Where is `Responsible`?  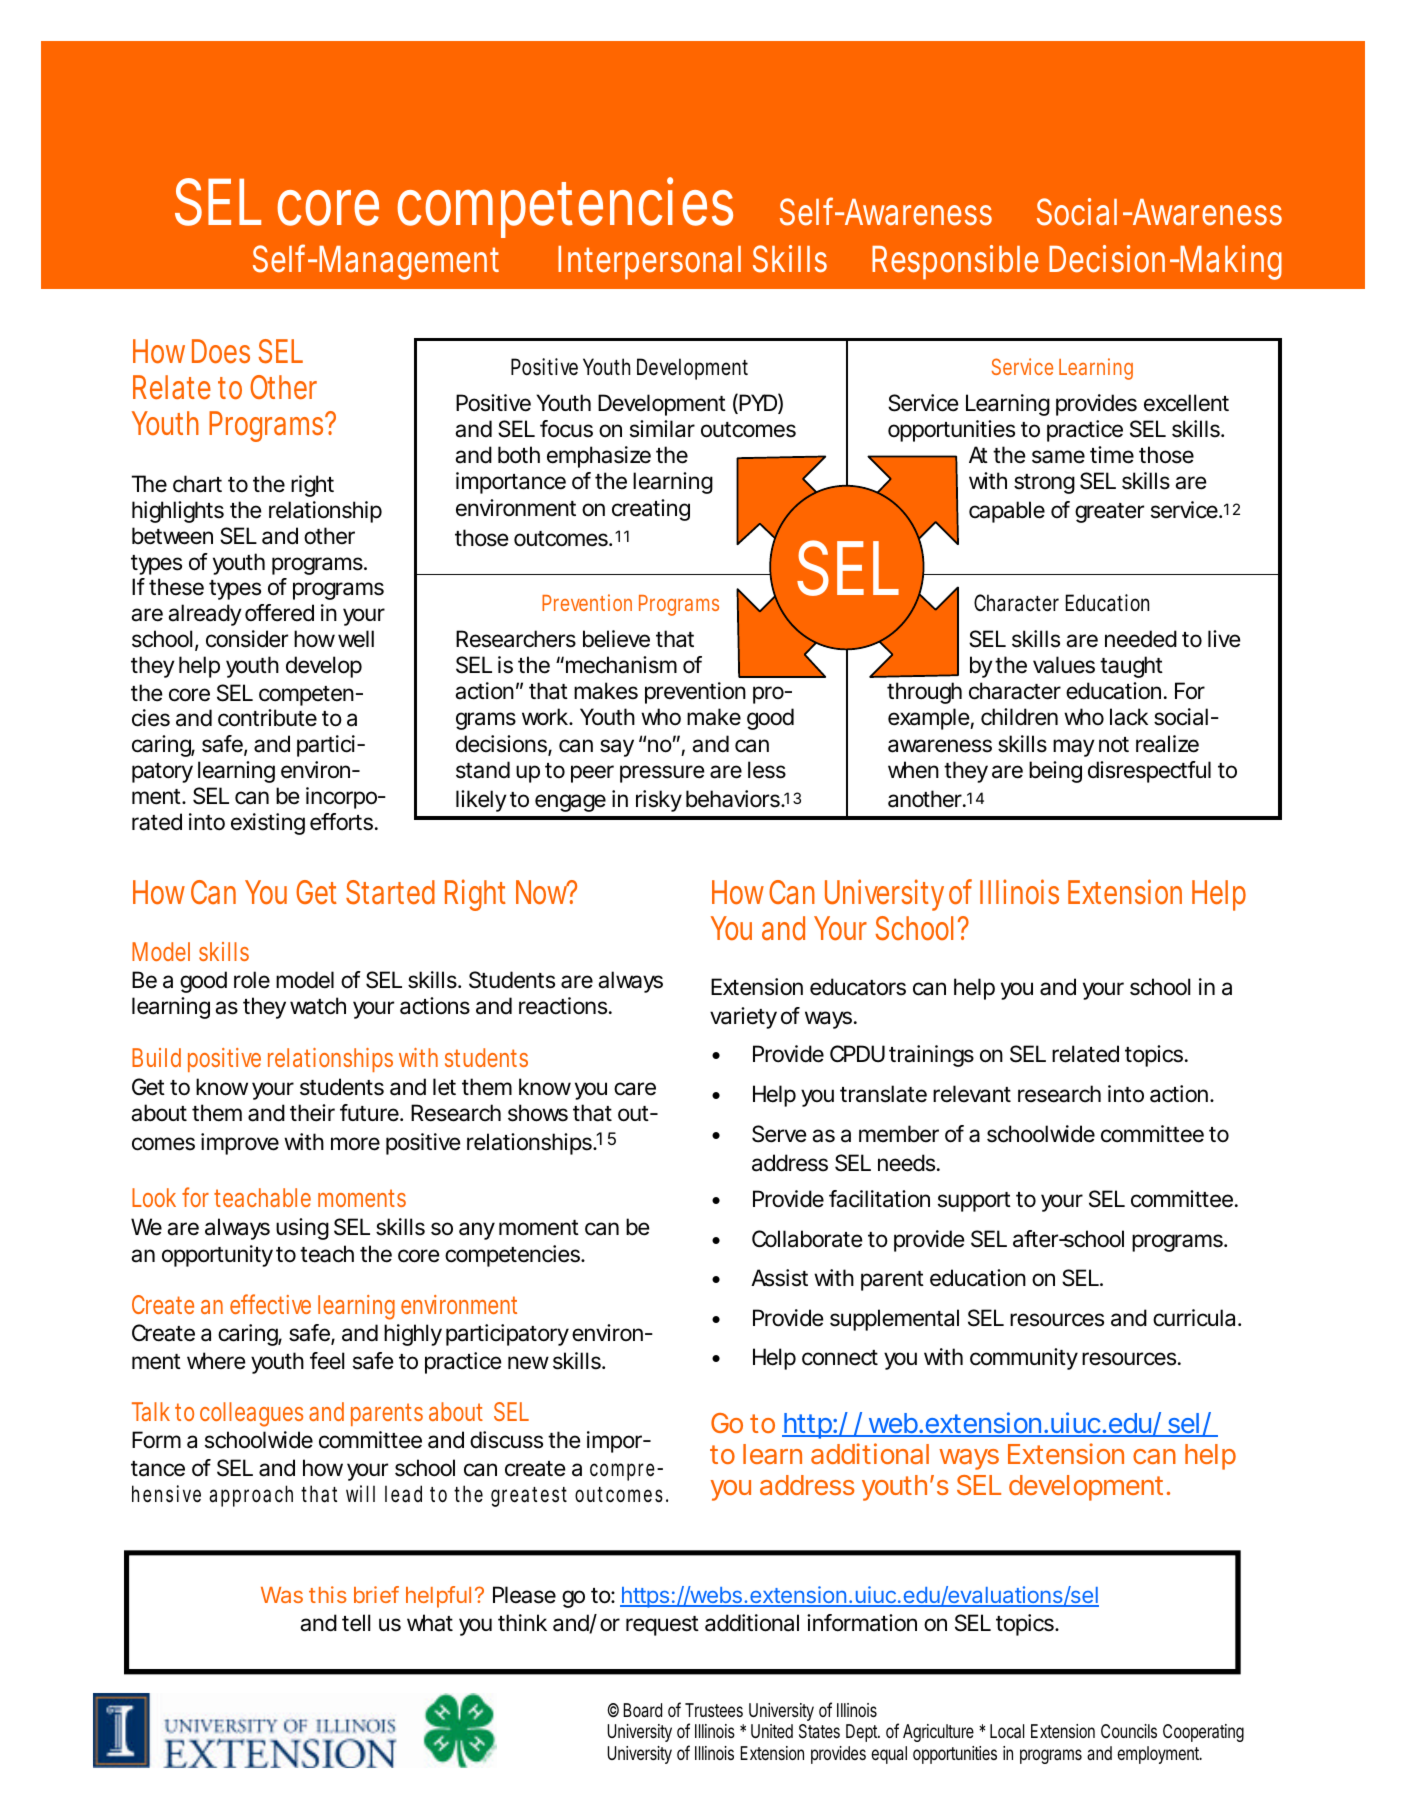 Responsible is located at coordinates (955, 262).
